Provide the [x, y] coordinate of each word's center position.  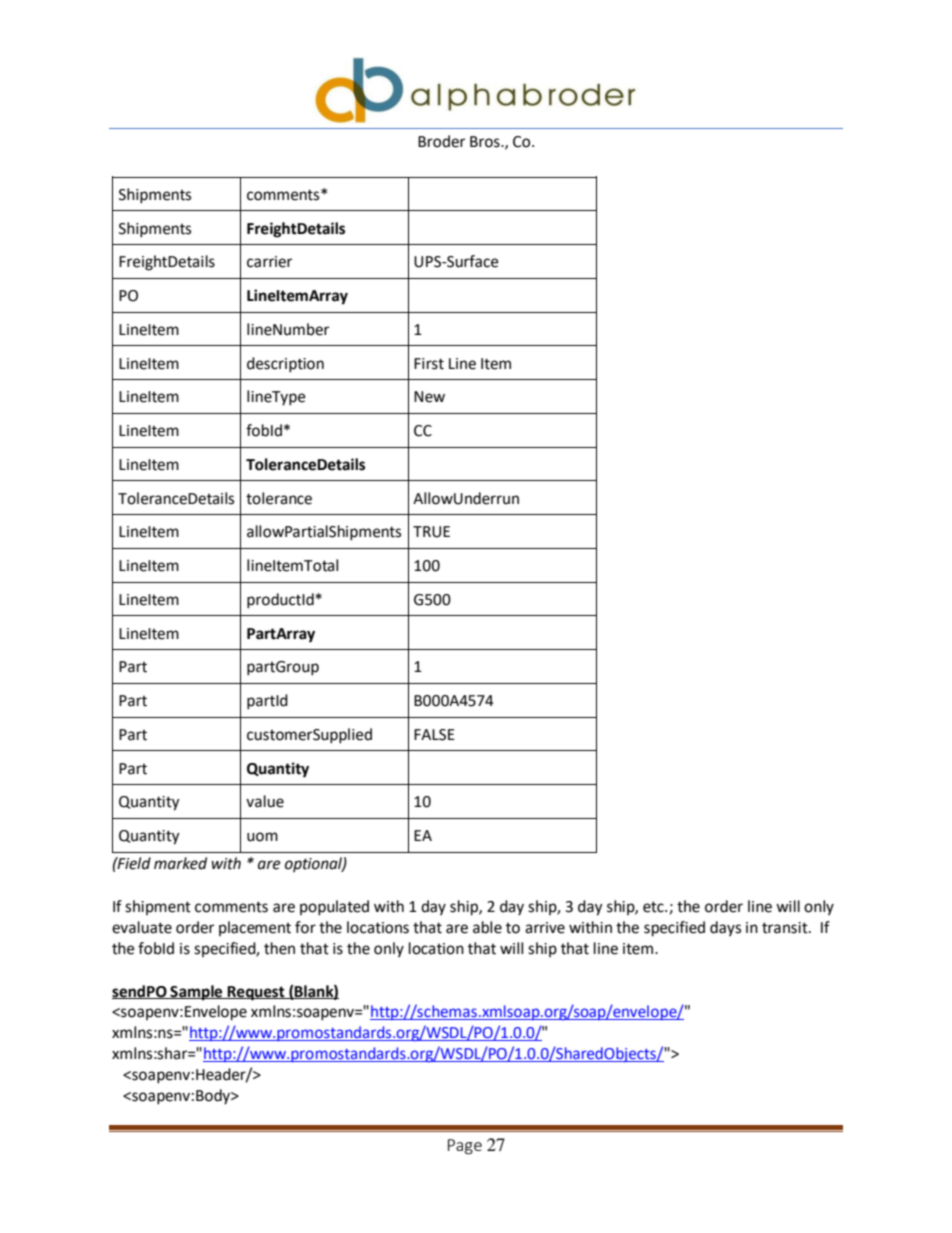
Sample [196, 993]
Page [465, 1147]
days [725, 928]
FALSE [434, 735]
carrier [269, 262]
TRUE [431, 532]
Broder [441, 141]
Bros [486, 142]
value [265, 801]
